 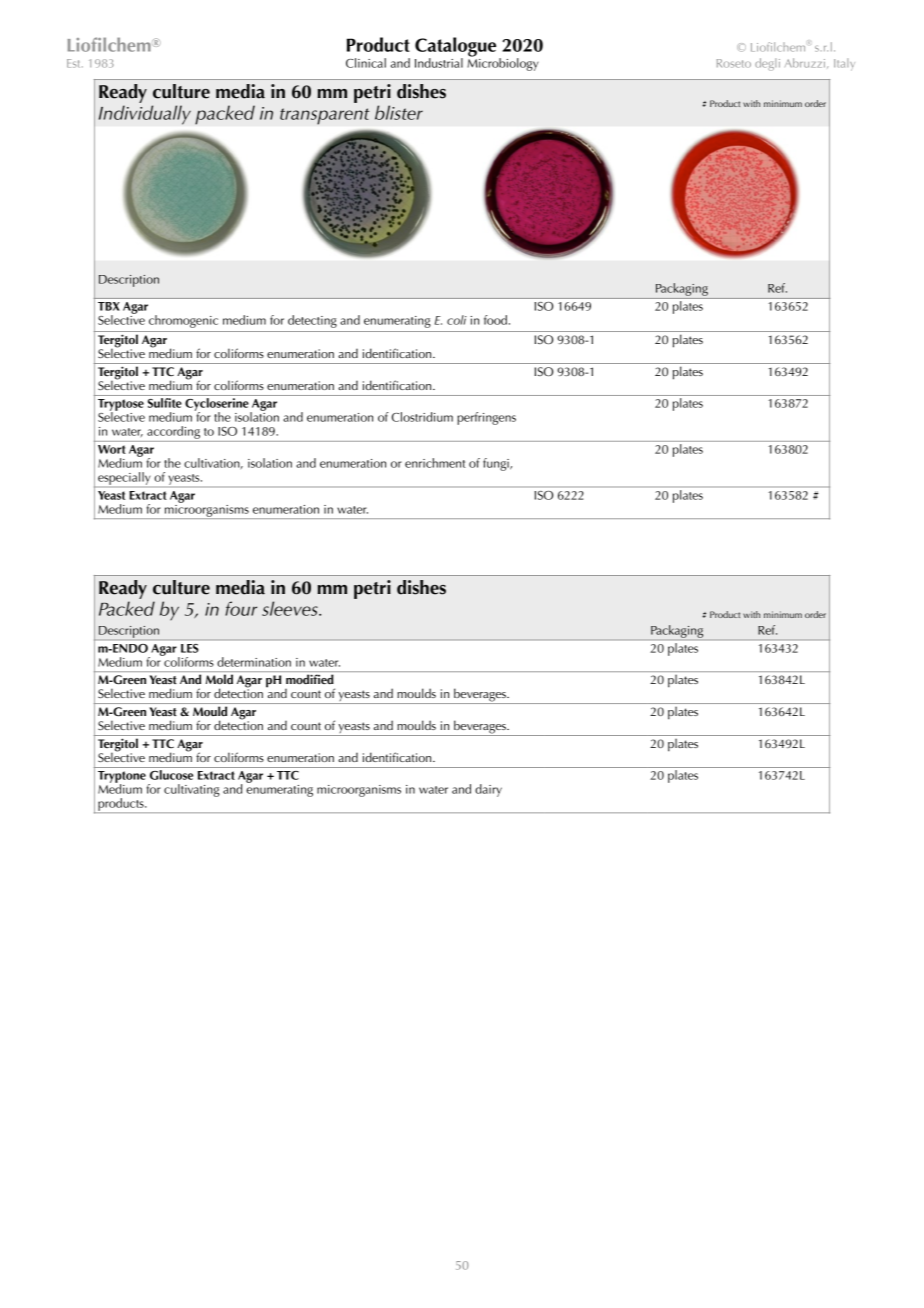 What do you see at coordinates (109, 306) in the screenshot?
I see `TBX` at bounding box center [109, 306].
